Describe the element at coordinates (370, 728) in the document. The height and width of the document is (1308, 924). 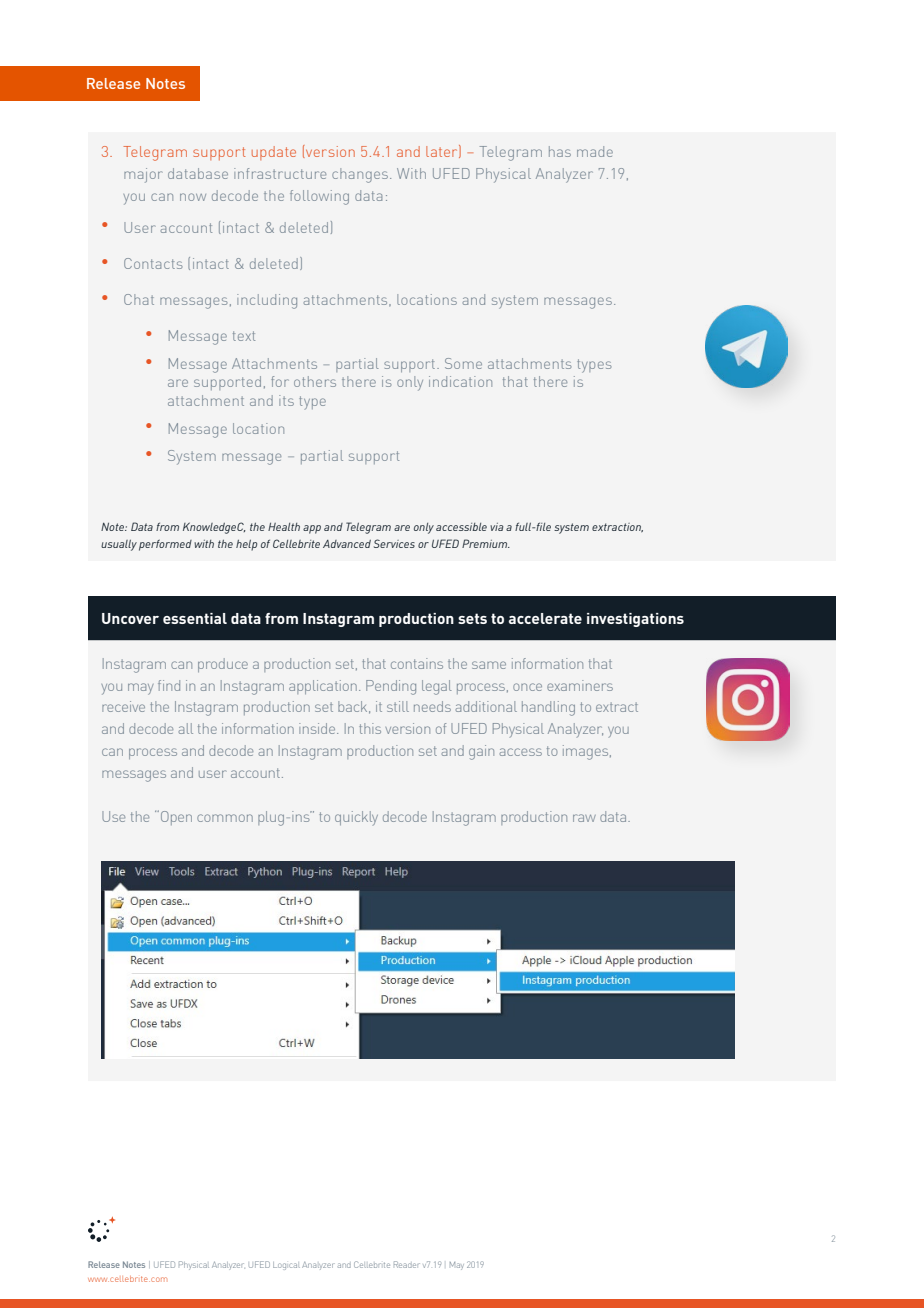
I see `this` at that location.
